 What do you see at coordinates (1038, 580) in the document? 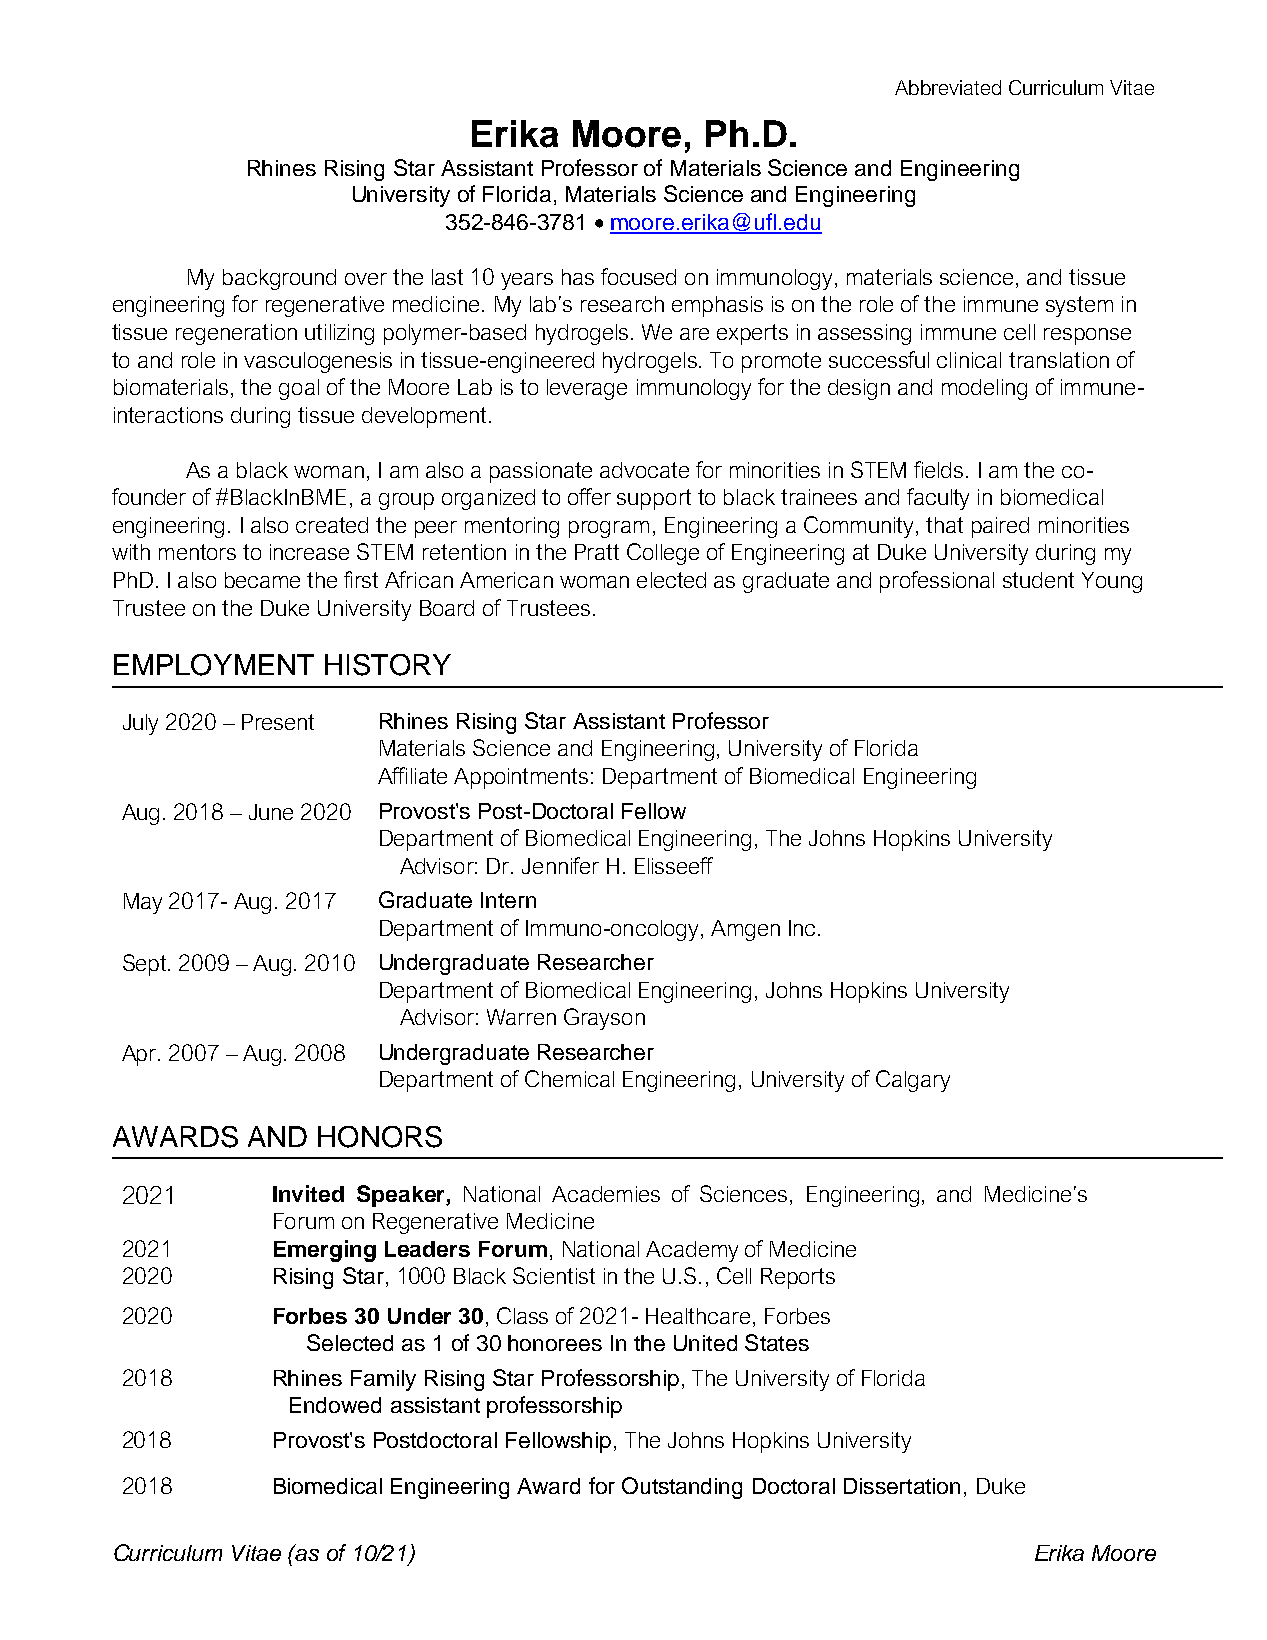
I see `student` at bounding box center [1038, 580].
